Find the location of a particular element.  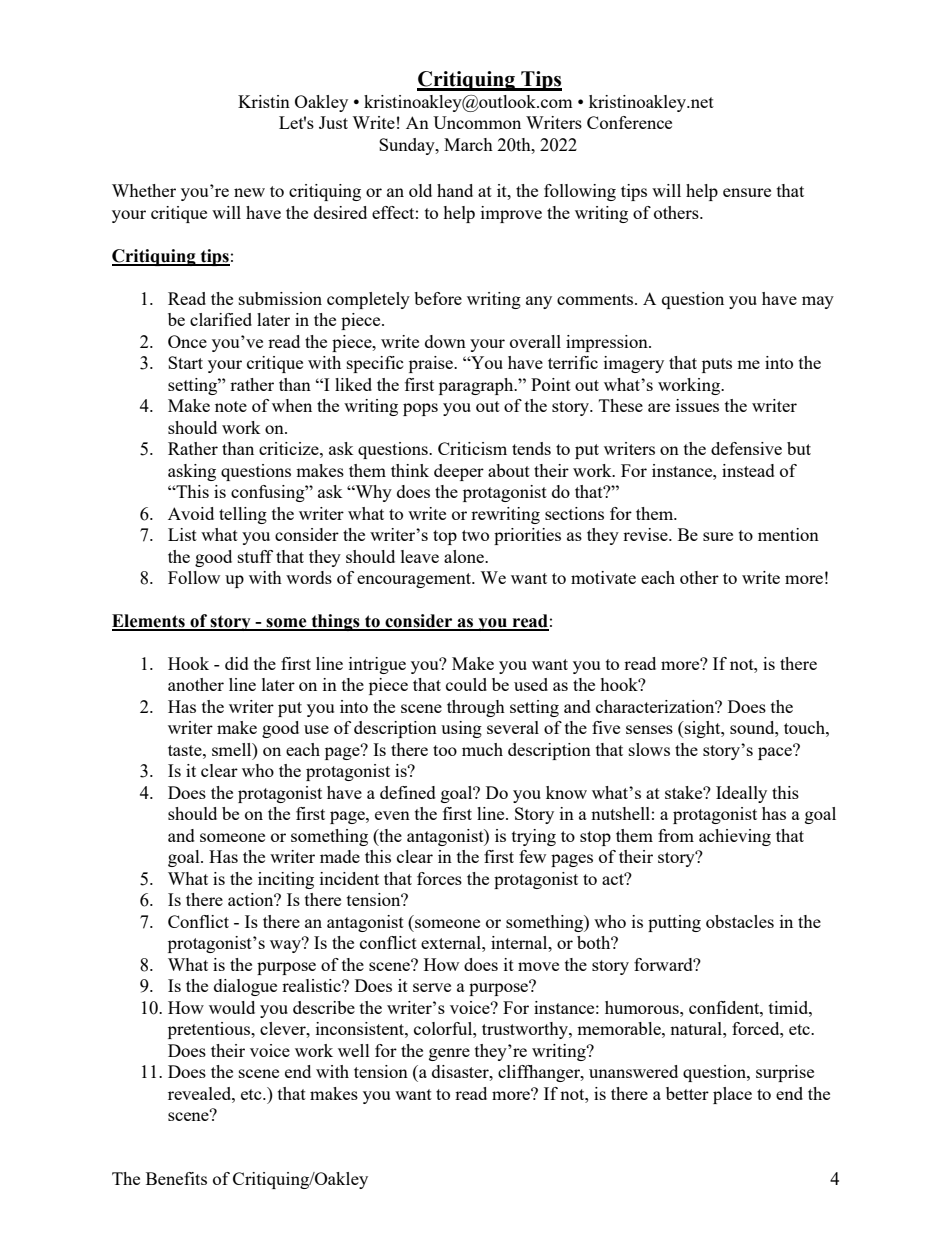

Benefits is located at coordinates (176, 1178).
